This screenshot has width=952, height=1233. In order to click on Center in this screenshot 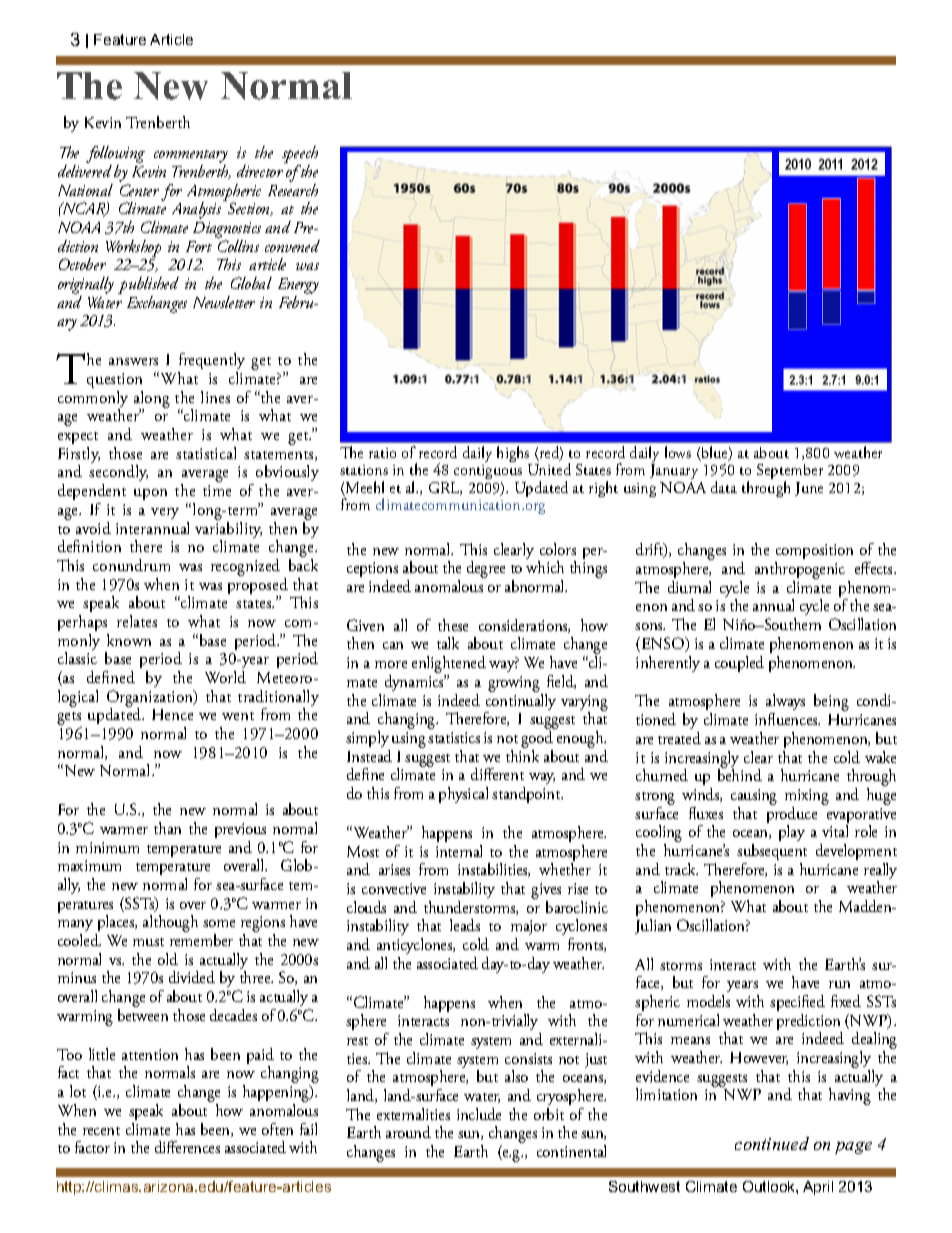, I will do `click(139, 190)`.
